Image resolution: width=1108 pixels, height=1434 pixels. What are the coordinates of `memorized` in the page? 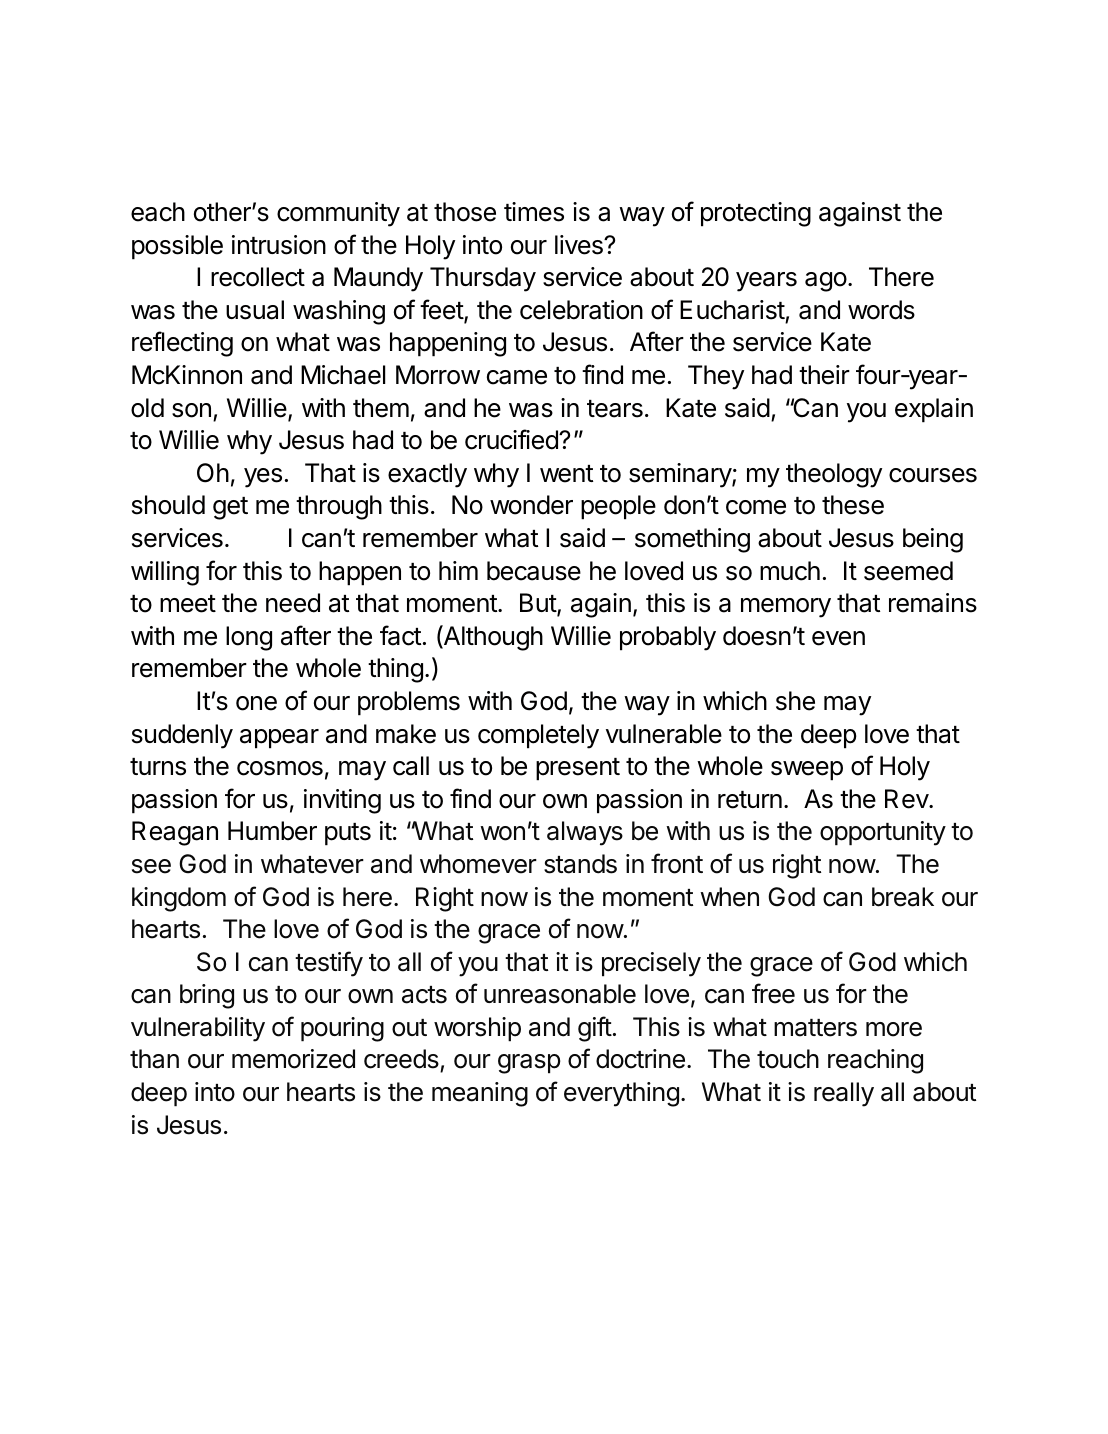 It's located at (293, 1059).
